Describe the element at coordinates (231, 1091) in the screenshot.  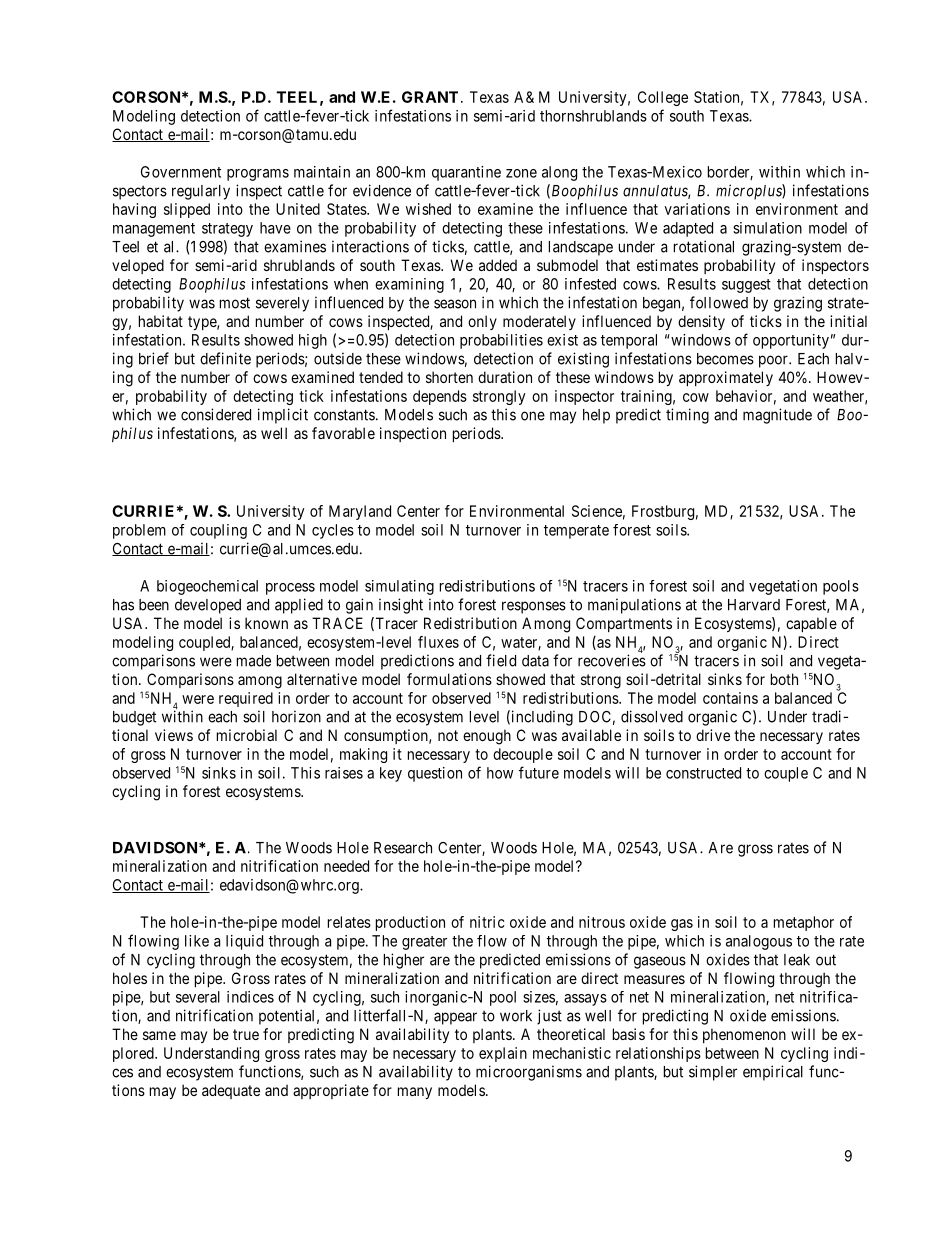
I see `adequate` at that location.
